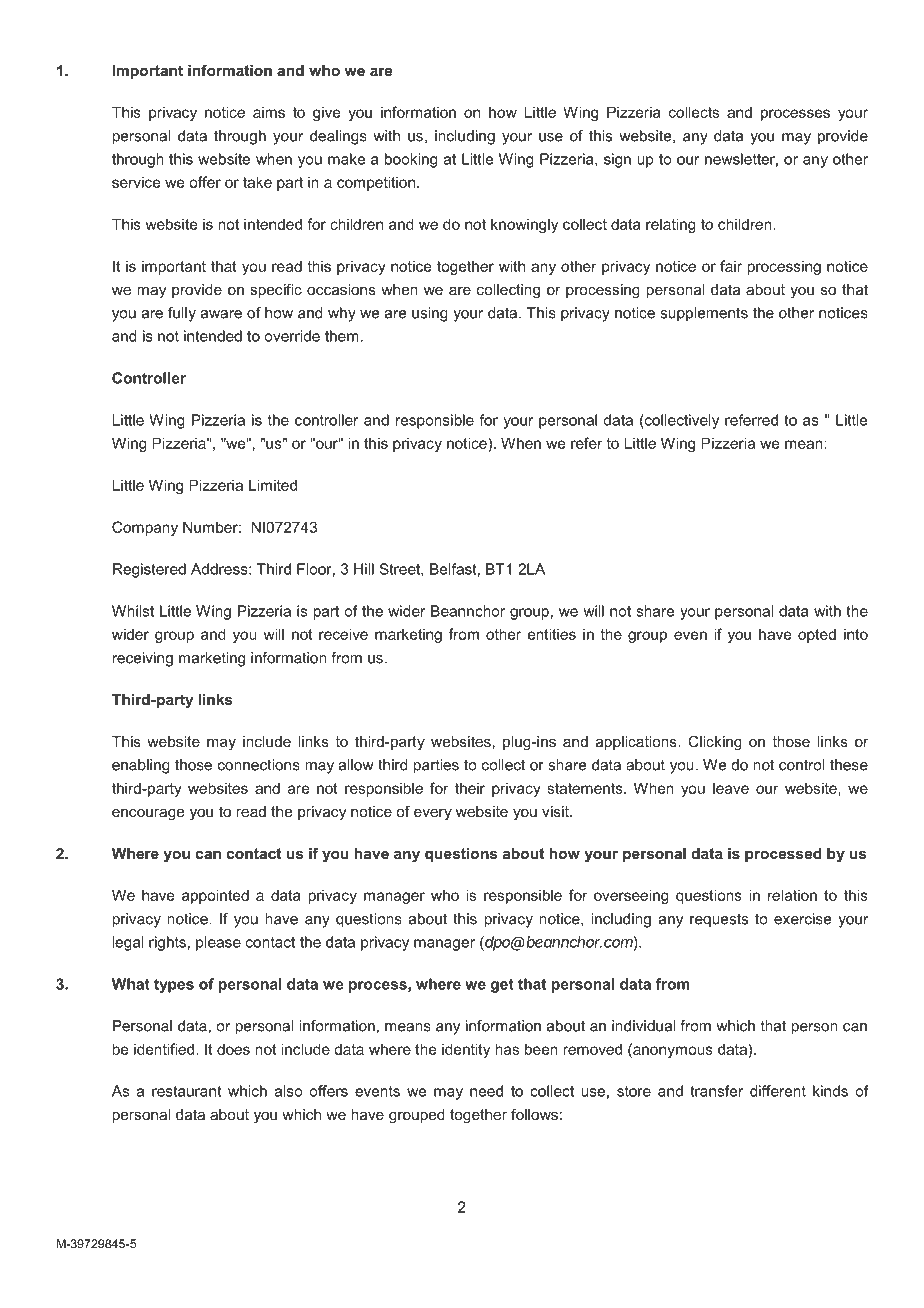 The width and height of the image is (924, 1308). I want to click on need, so click(486, 1091).
